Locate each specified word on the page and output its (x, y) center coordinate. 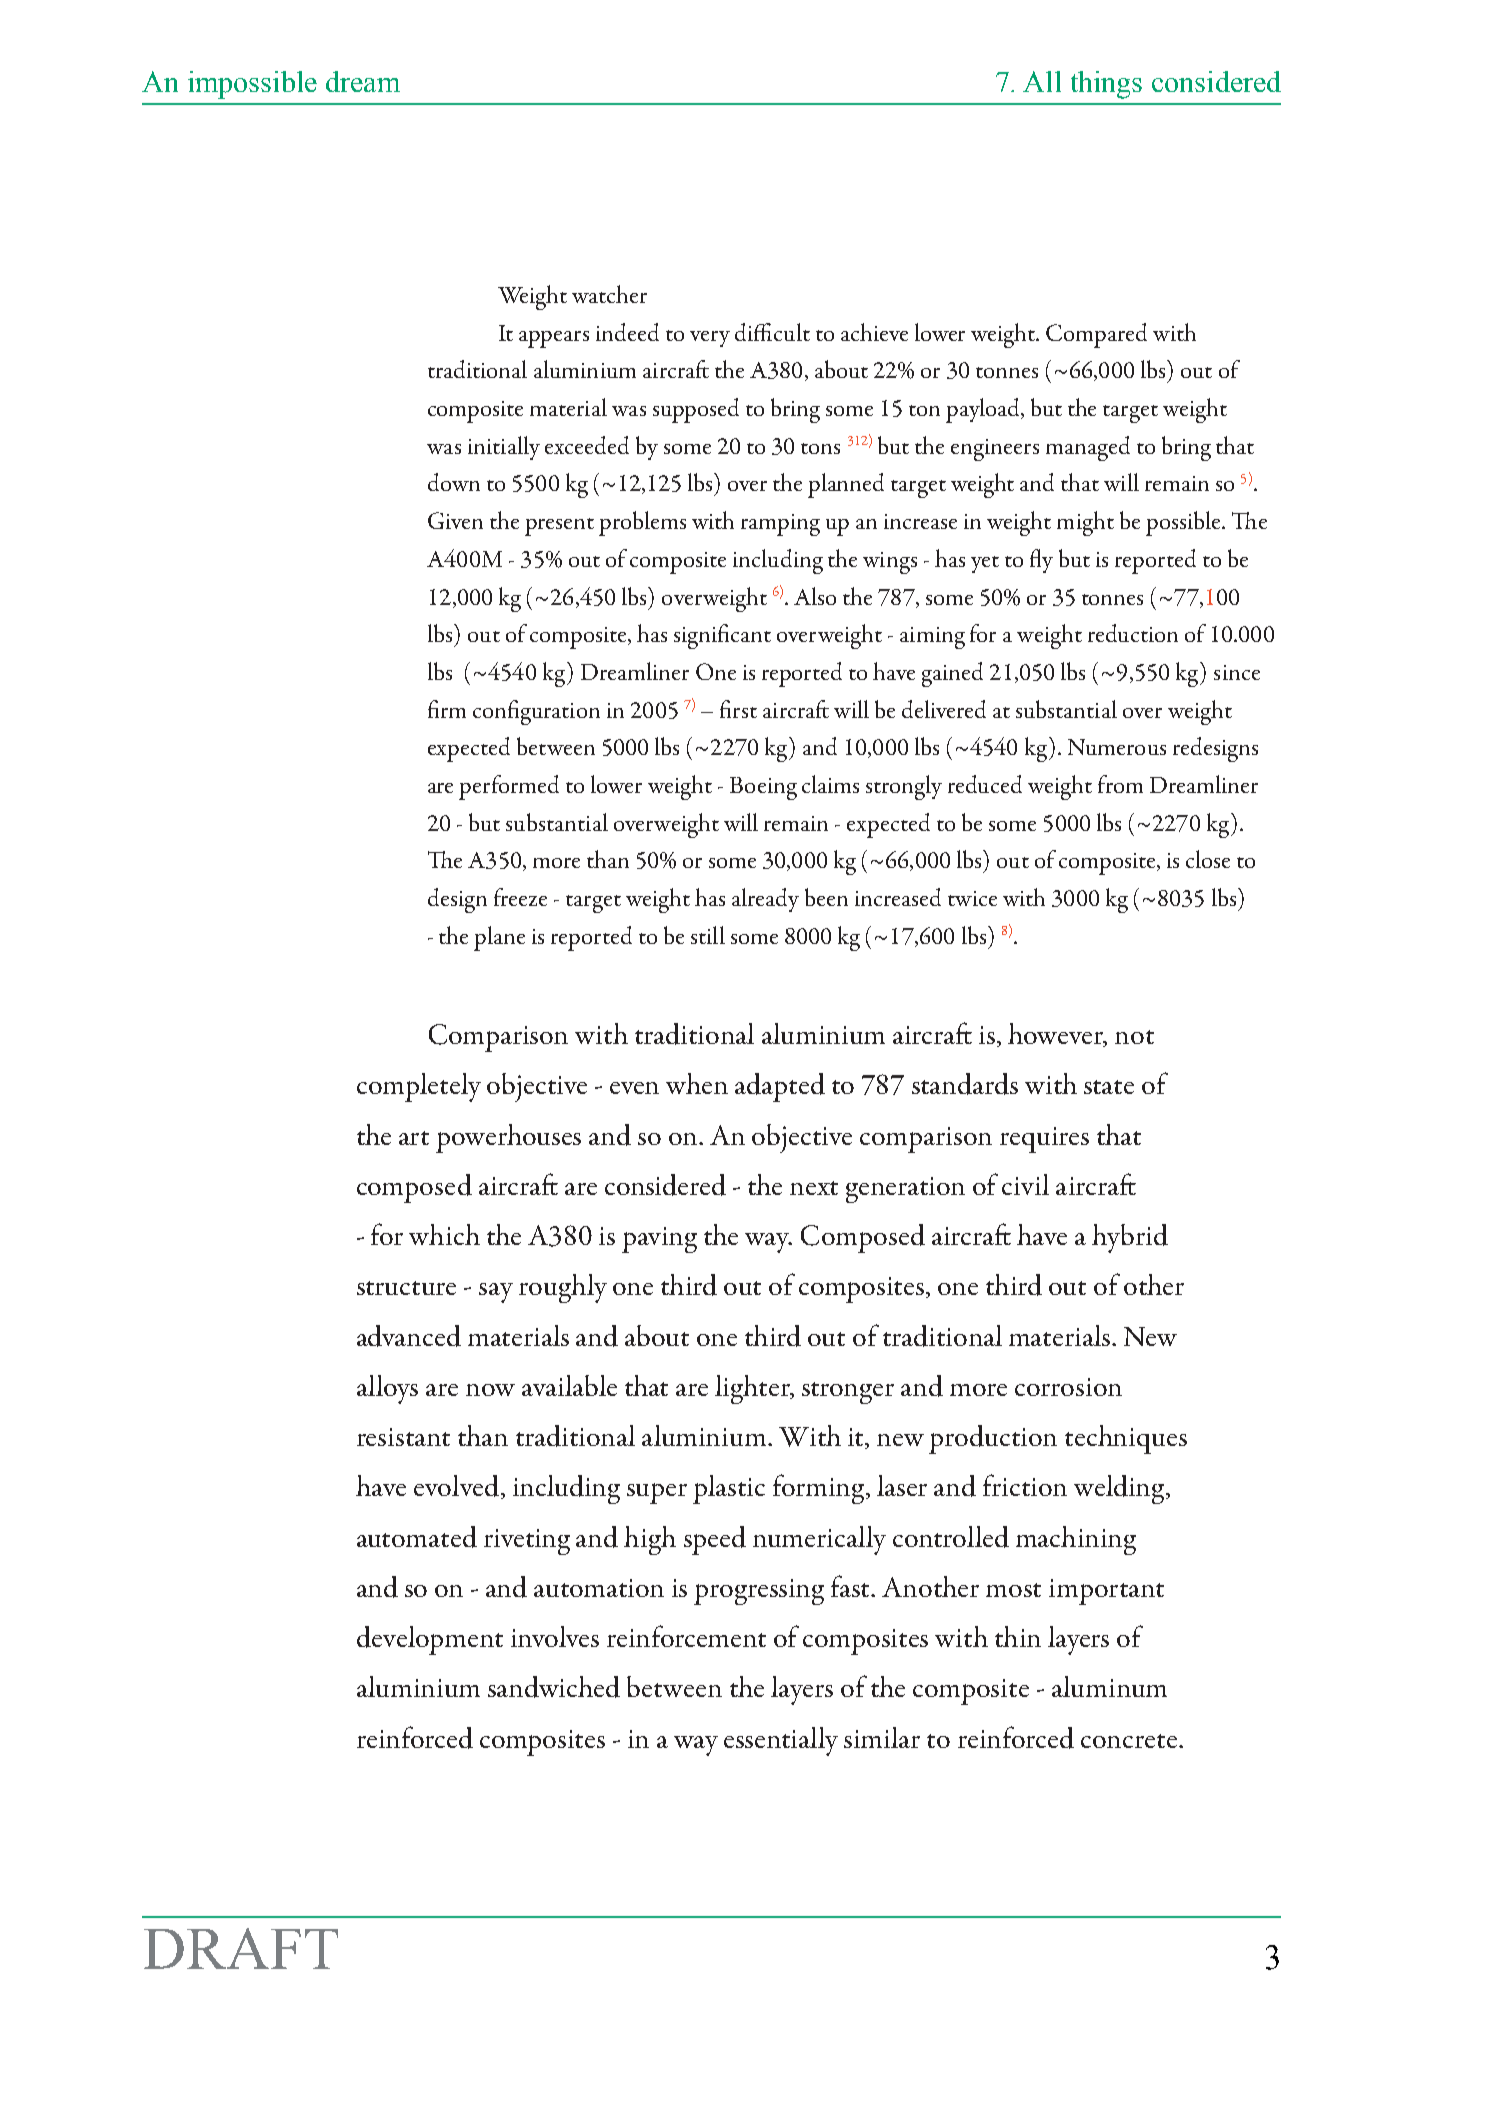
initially (504, 448)
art (414, 1138)
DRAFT (241, 1948)
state (1109, 1087)
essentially (781, 1741)
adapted (780, 1087)
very (710, 339)
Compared (1096, 335)
